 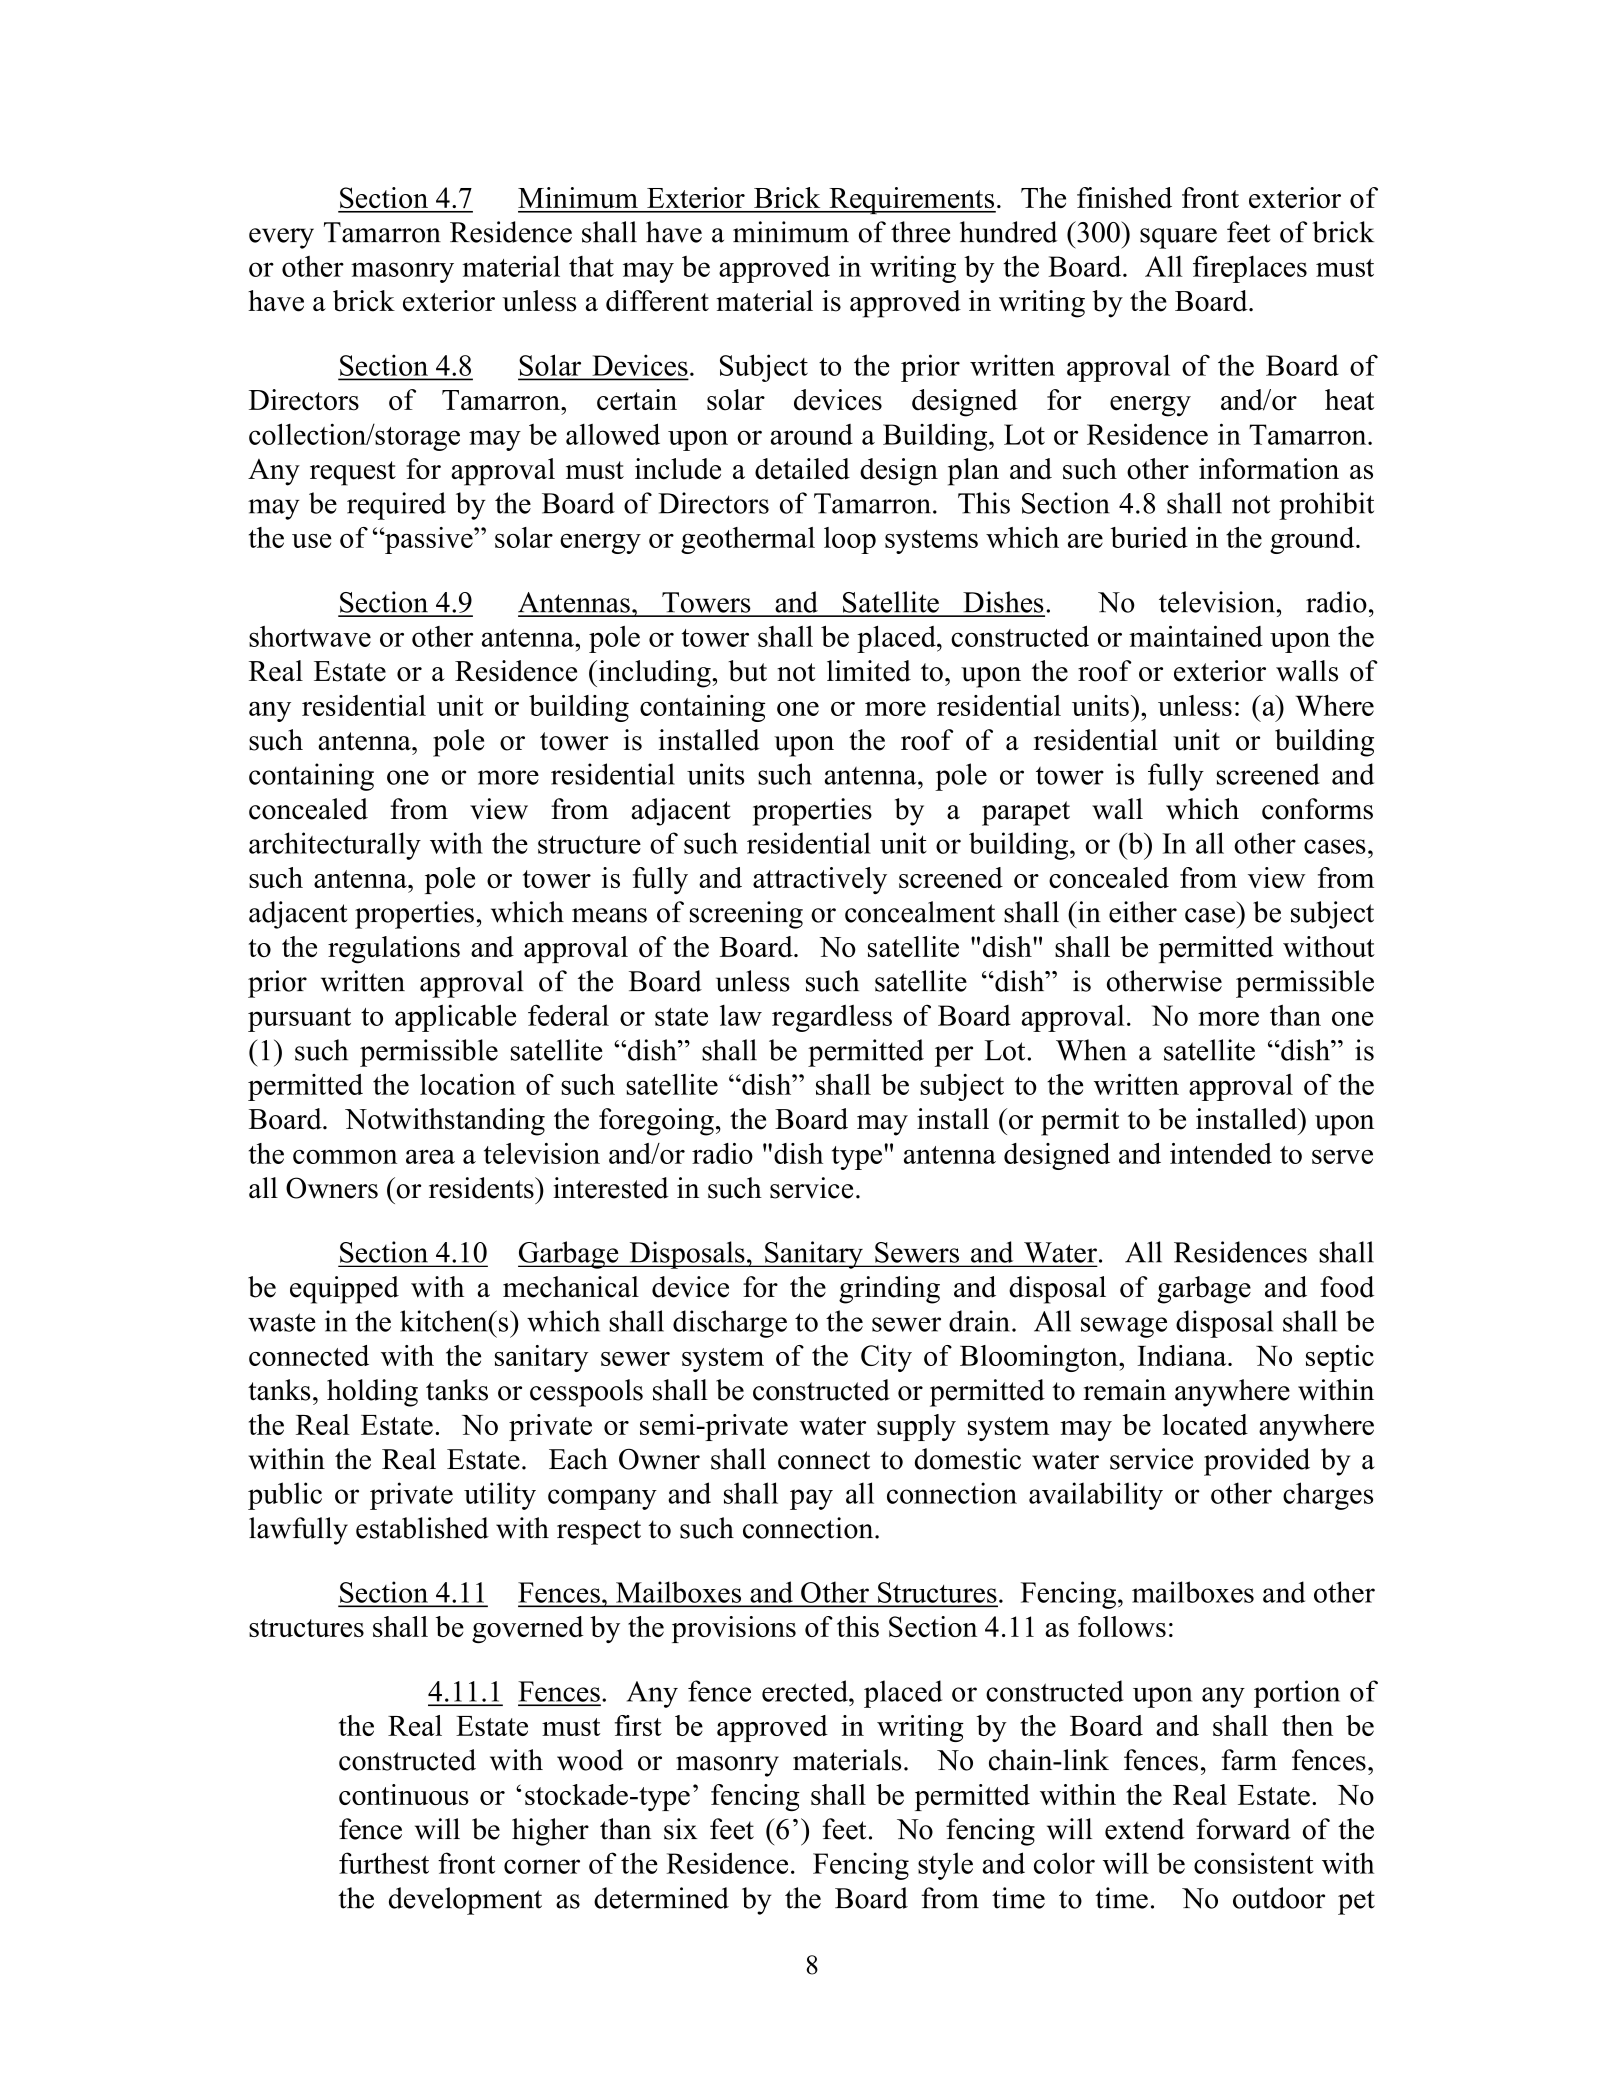 What do you see at coordinates (455, 1018) in the image?
I see `applicable` at bounding box center [455, 1018].
